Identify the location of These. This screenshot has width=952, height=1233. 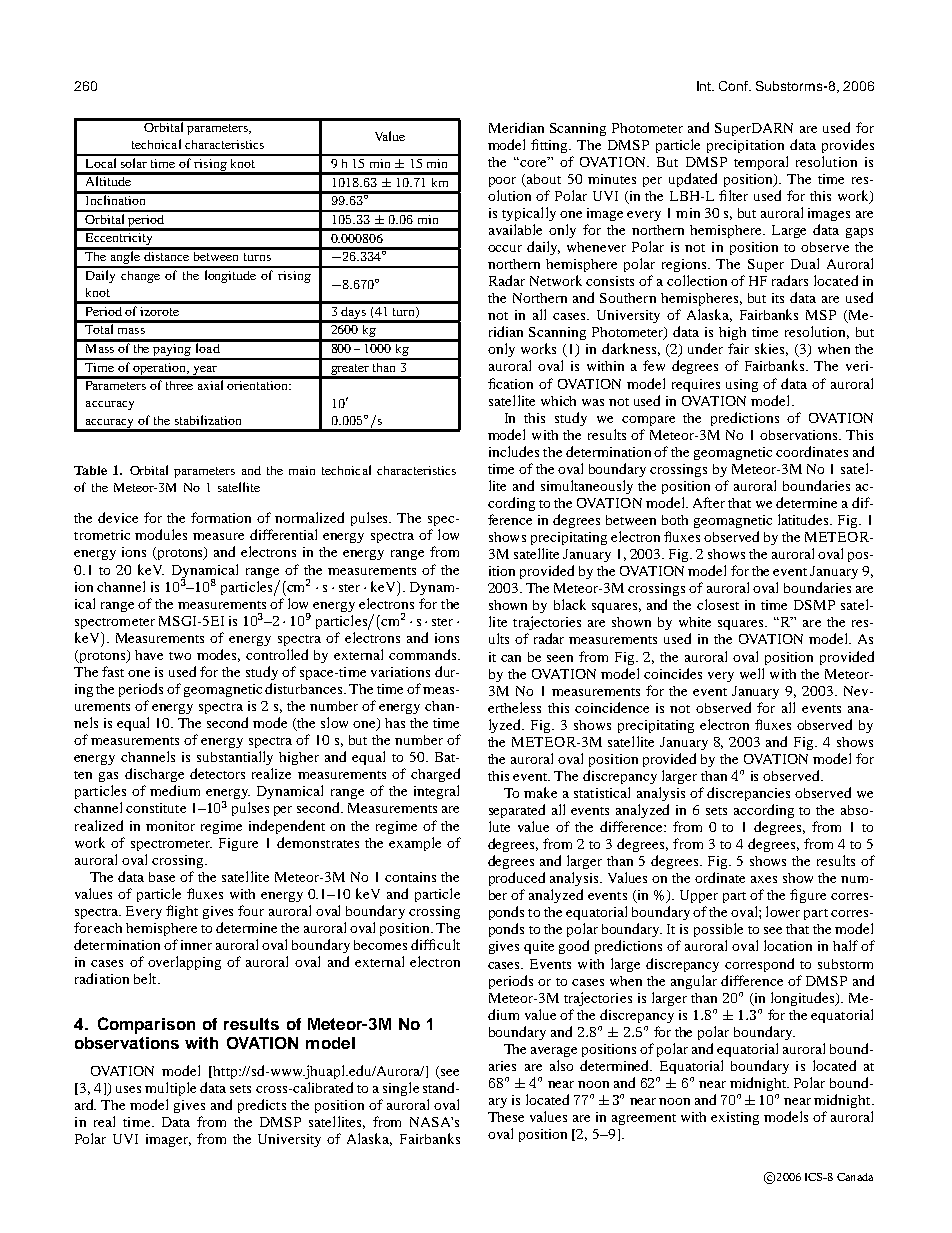
(506, 1117).
